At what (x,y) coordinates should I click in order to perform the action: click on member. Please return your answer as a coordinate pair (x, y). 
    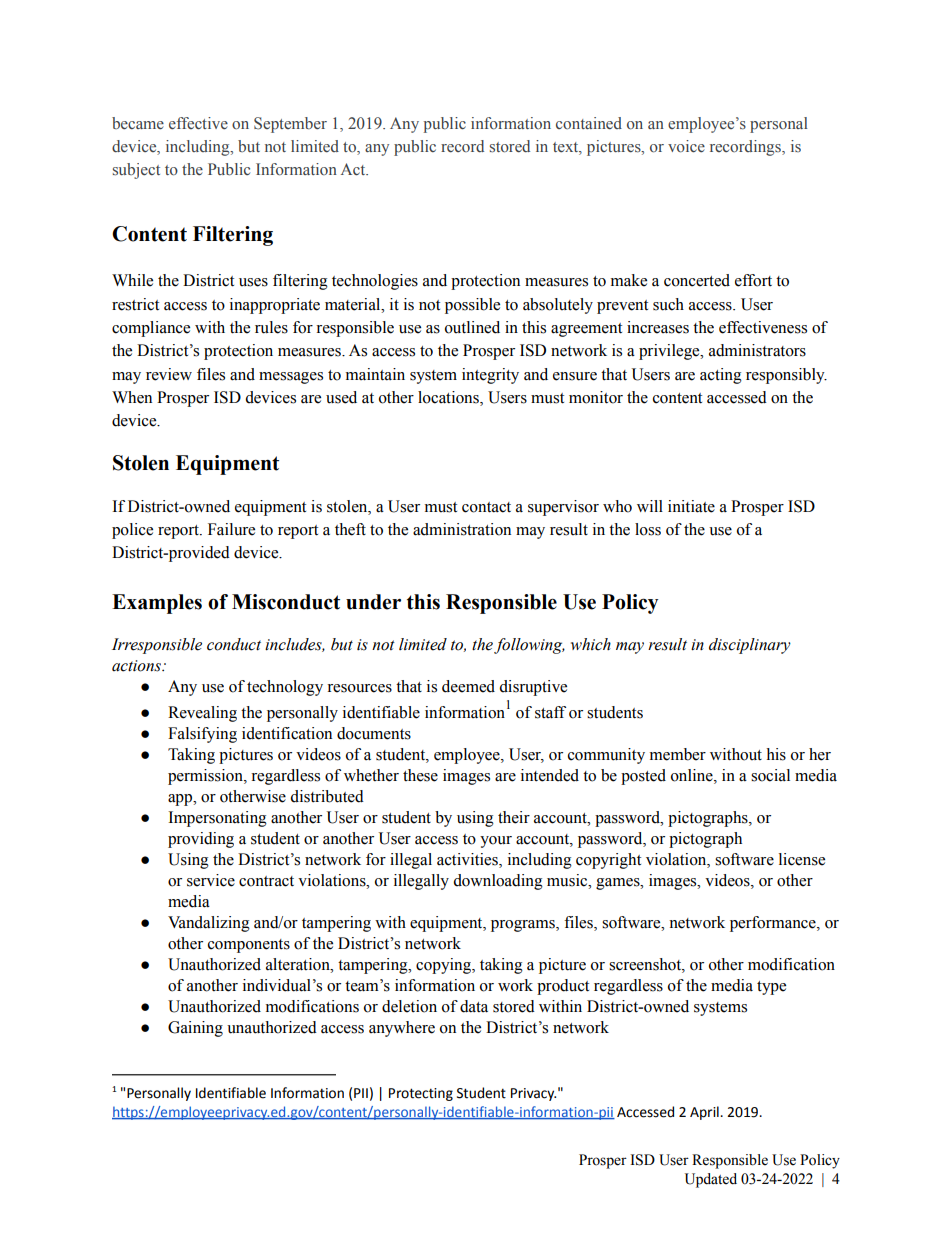
    Looking at the image, I should click on (678, 754).
